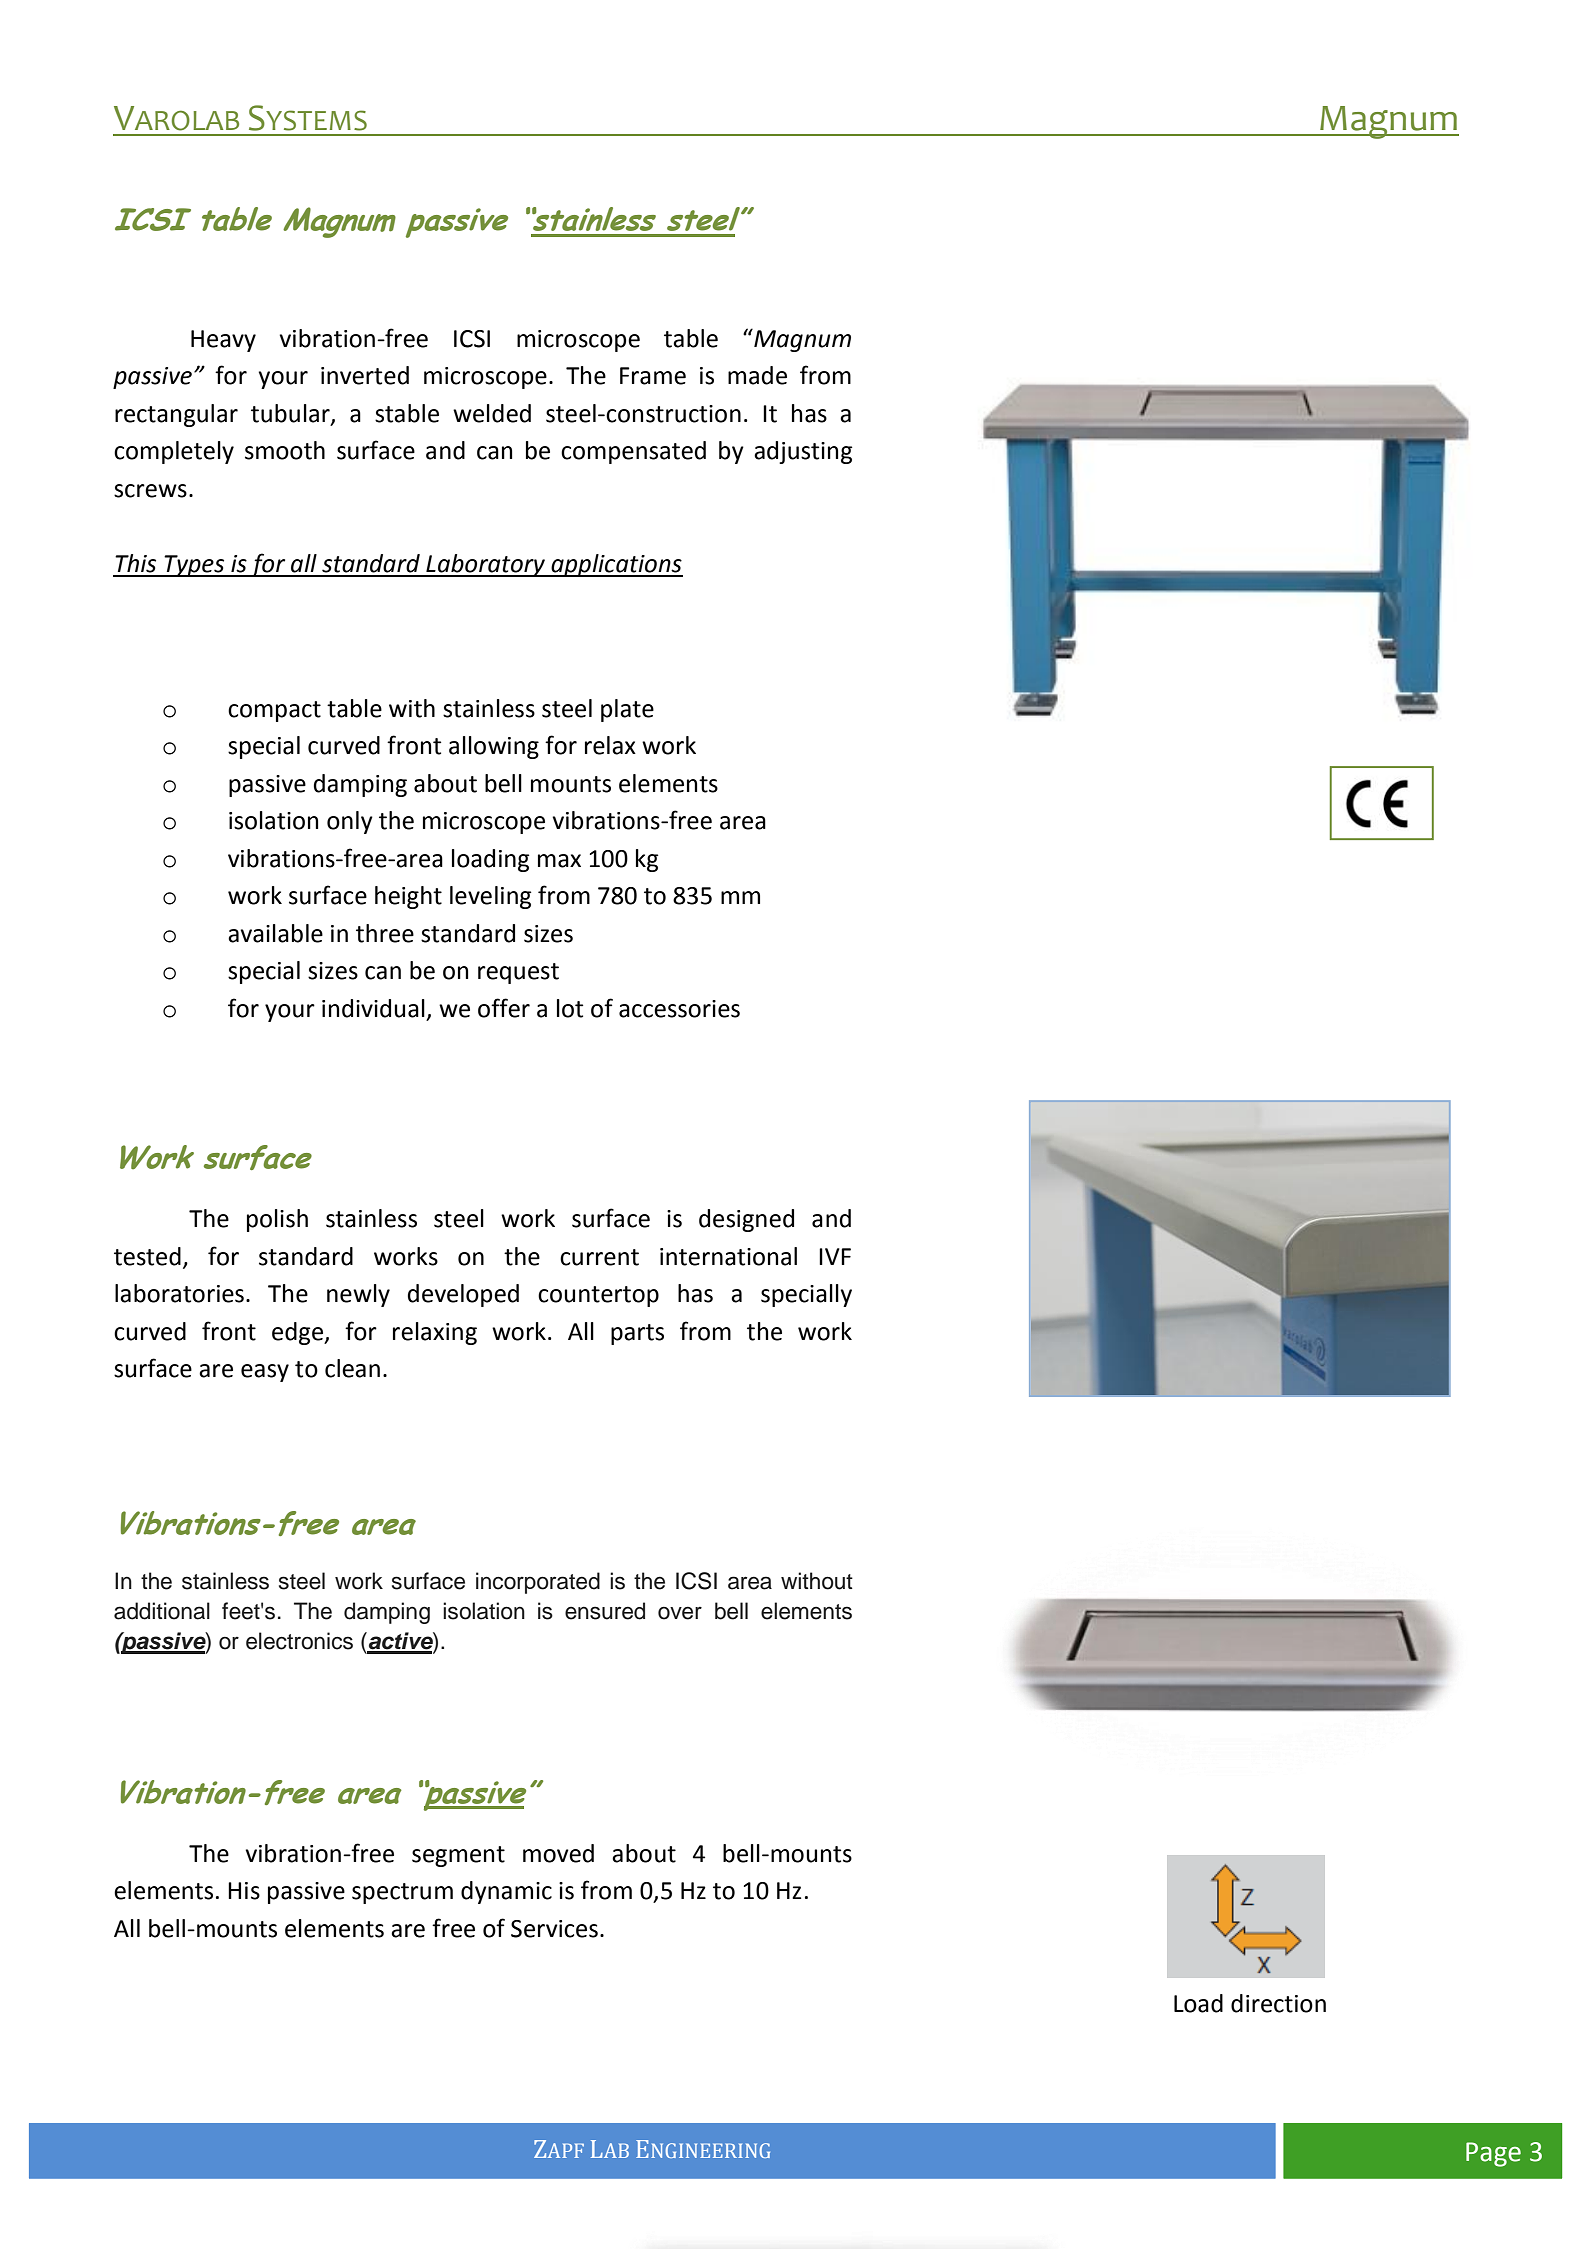 The image size is (1591, 2249). What do you see at coordinates (835, 1256) in the screenshot?
I see `IVF` at bounding box center [835, 1256].
